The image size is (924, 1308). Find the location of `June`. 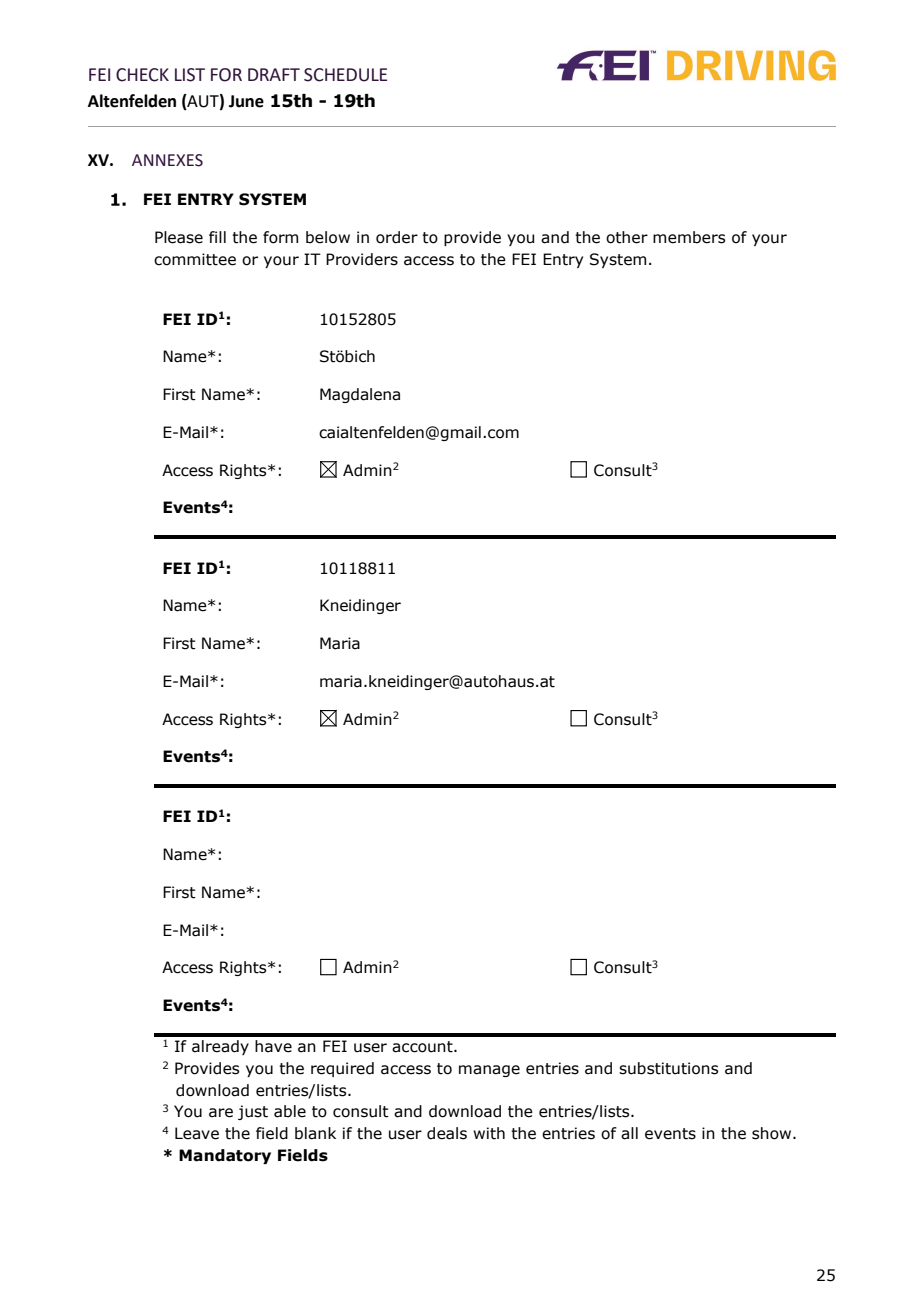

June is located at coordinates (246, 101).
